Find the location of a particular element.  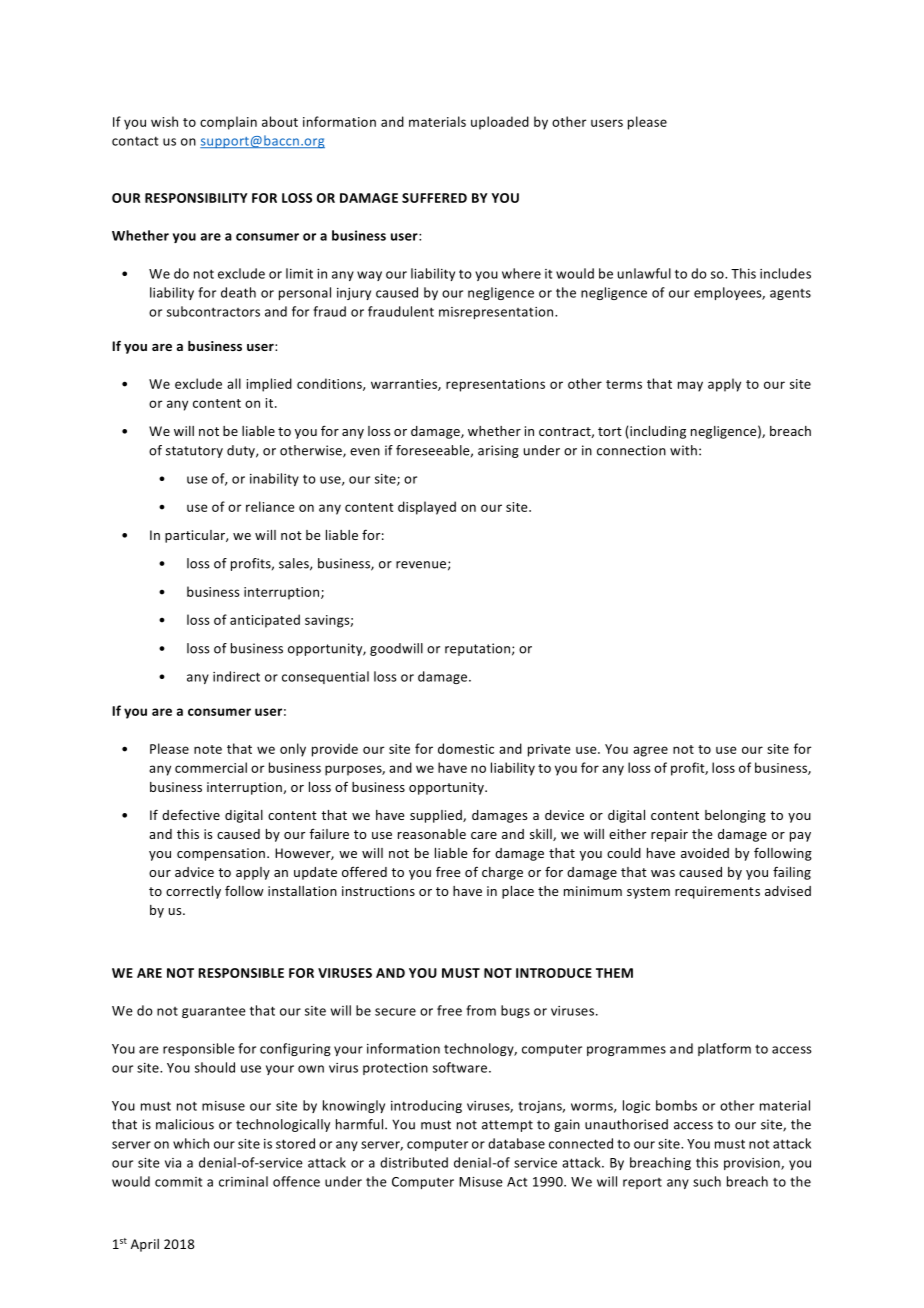

care is located at coordinates (484, 835).
